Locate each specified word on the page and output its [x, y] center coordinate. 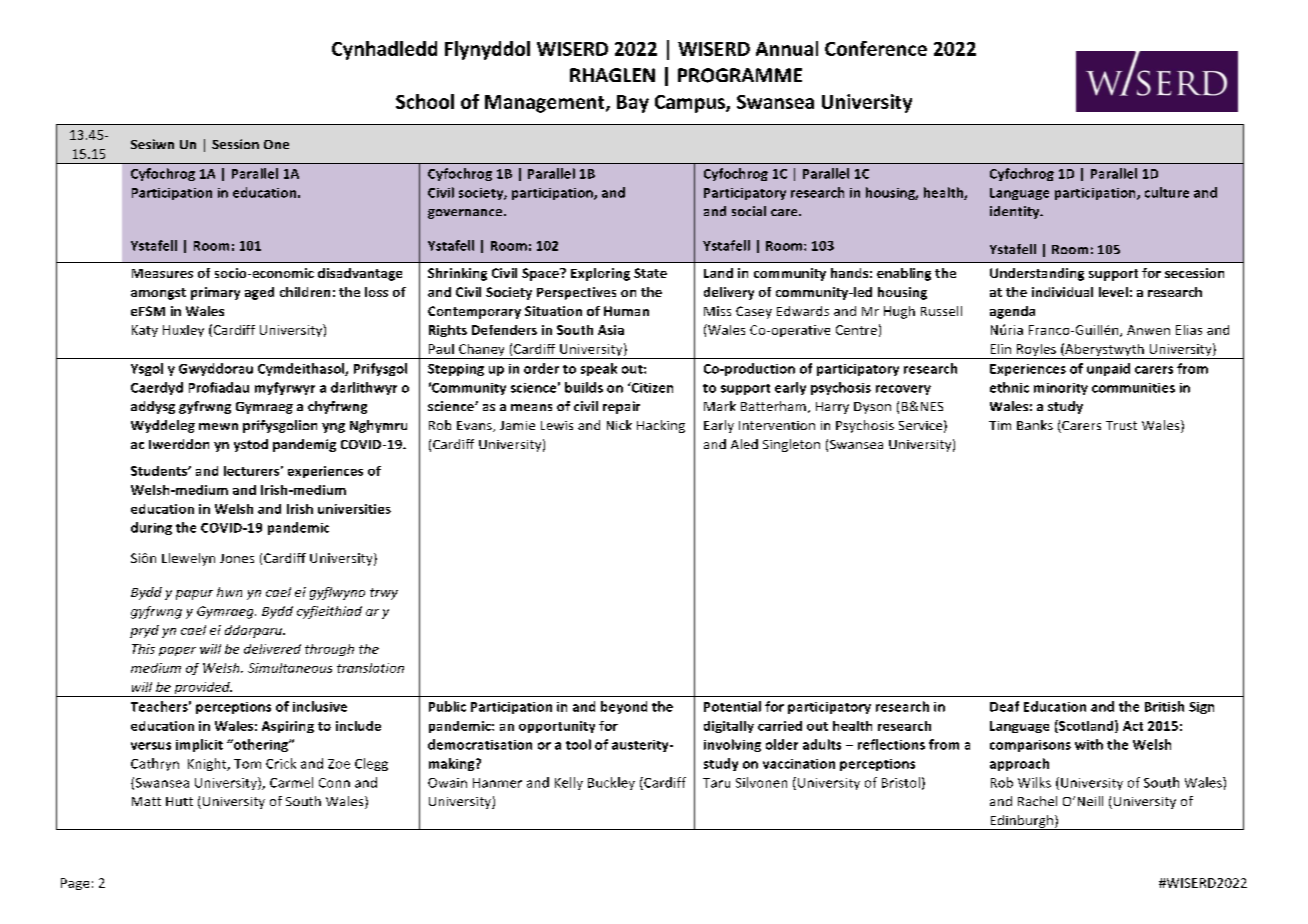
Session [235, 144]
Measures [162, 273]
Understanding [1037, 274]
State [650, 273]
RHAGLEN [612, 75]
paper [177, 651]
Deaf [1004, 706]
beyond [624, 707]
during [151, 528]
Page [75, 884]
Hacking [661, 426]
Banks [1035, 425]
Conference [876, 48]
